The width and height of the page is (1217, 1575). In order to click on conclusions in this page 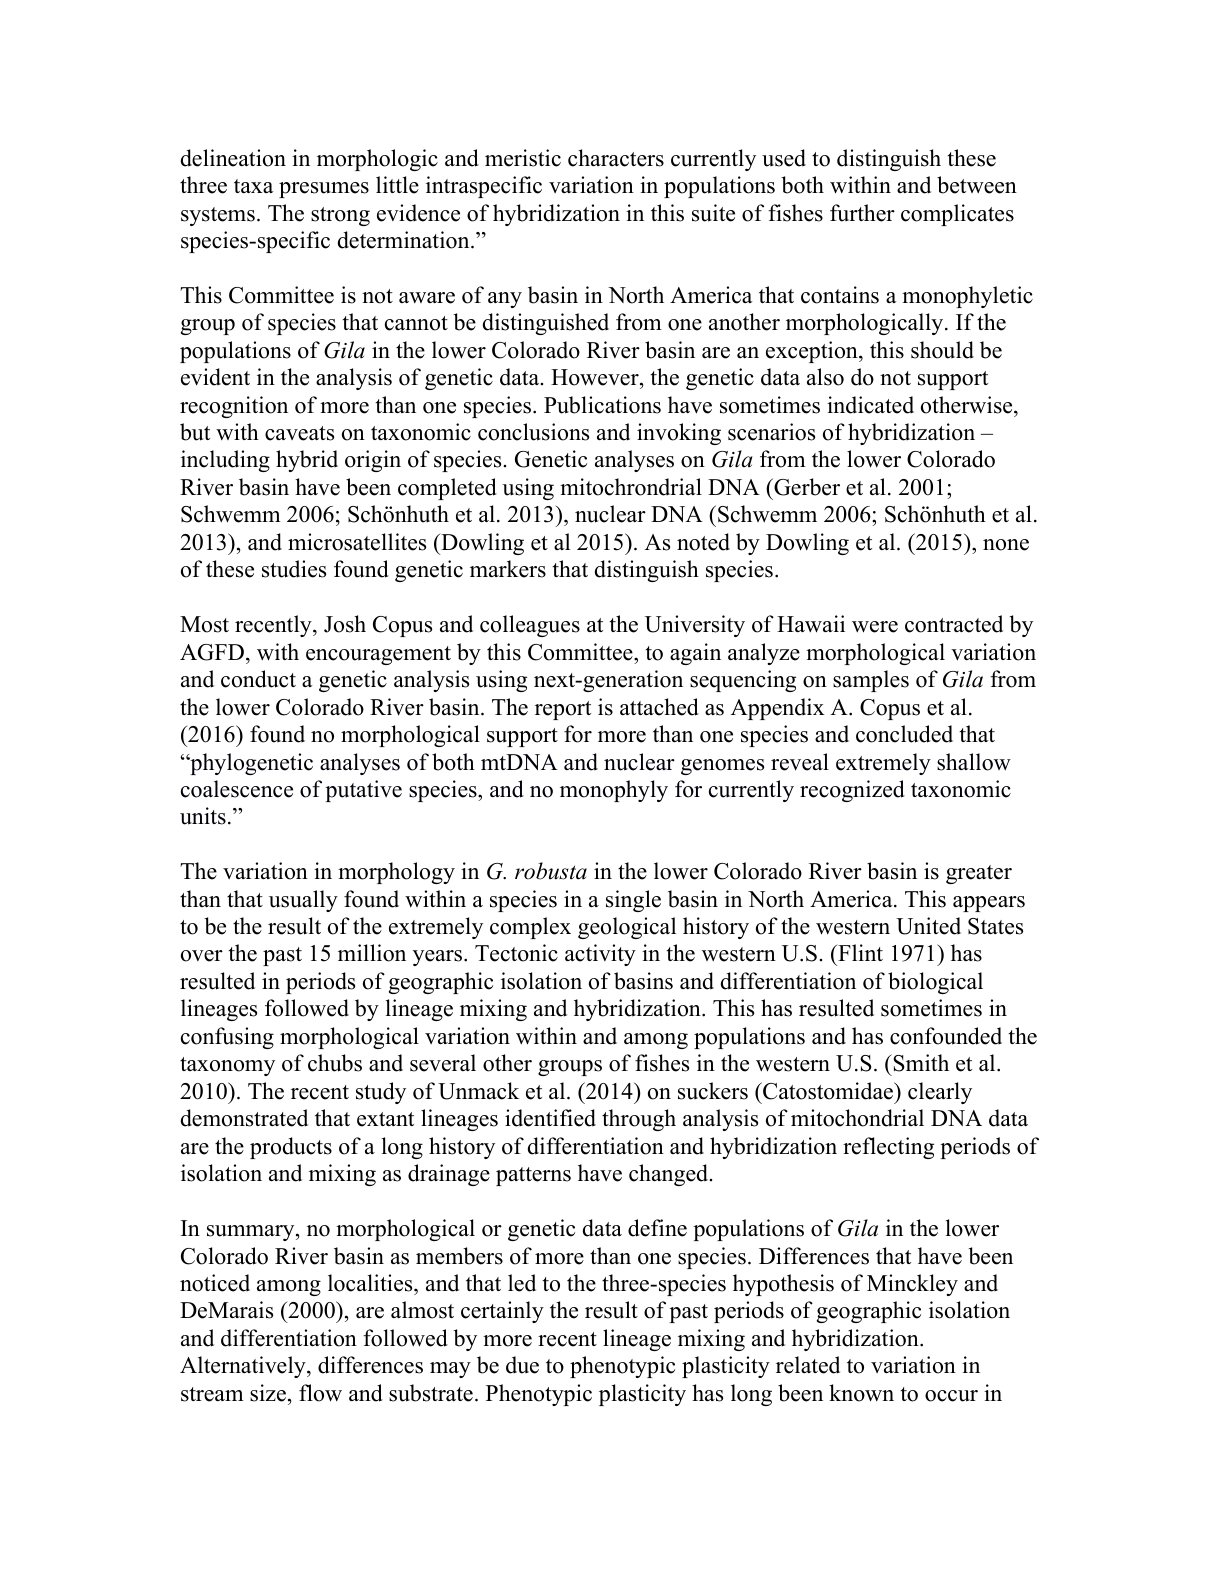, I will do `click(533, 432)`.
